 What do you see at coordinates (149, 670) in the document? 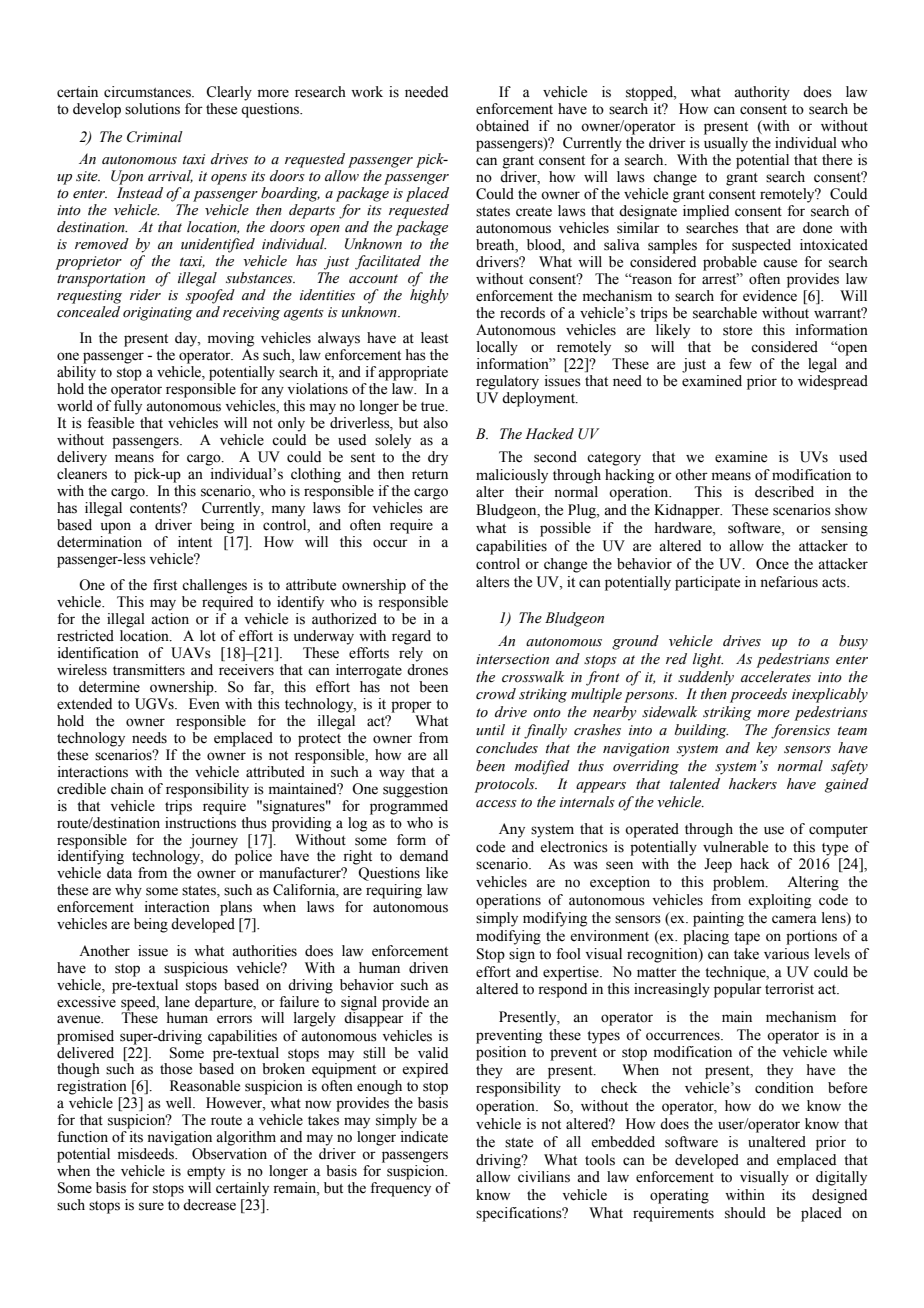
I see `transmitters` at bounding box center [149, 670].
